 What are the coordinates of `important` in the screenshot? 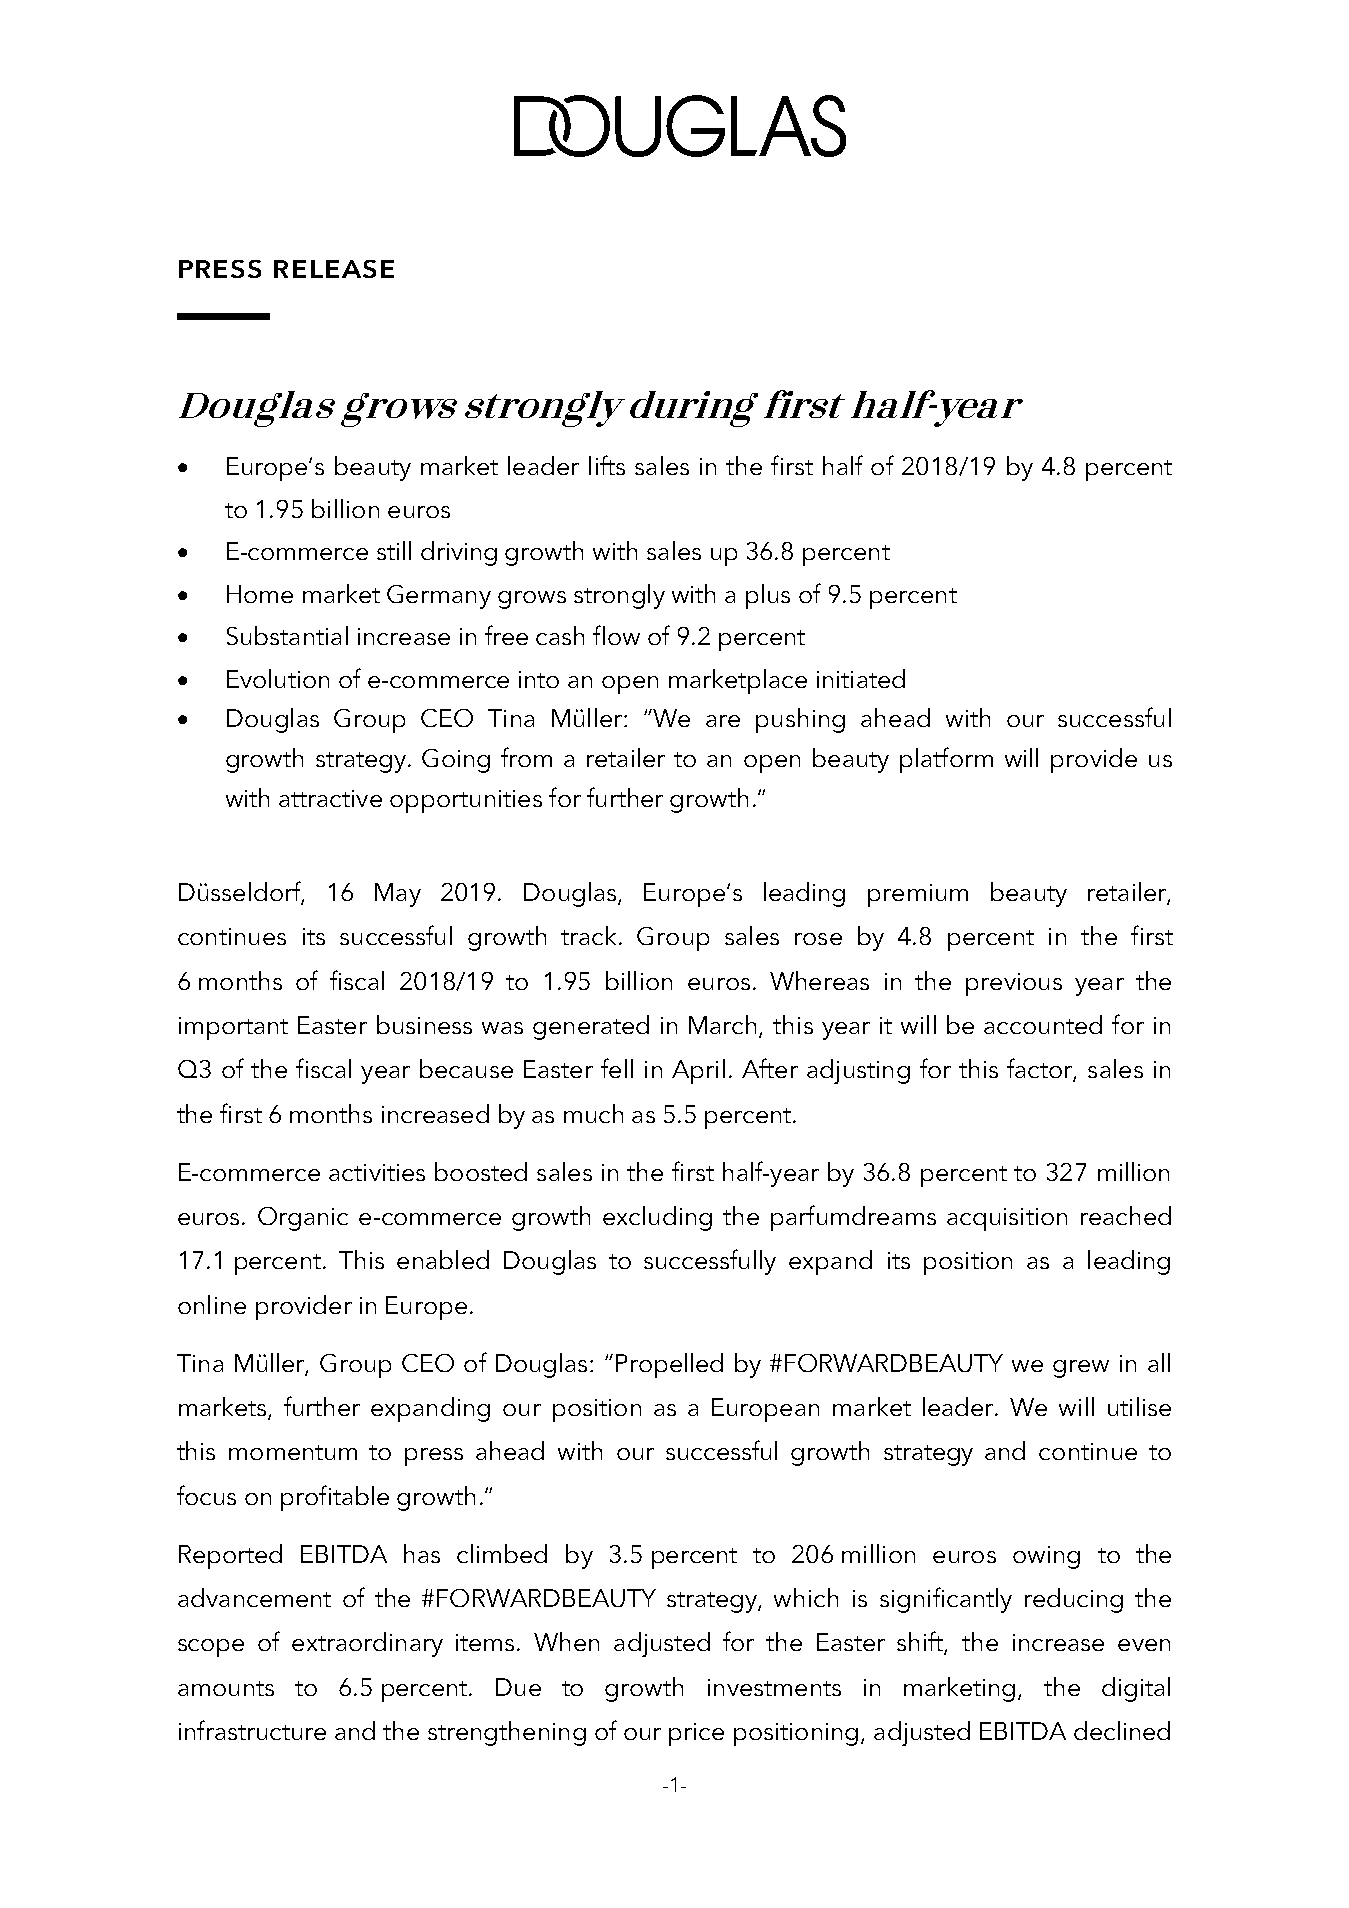 It's located at (233, 1028).
